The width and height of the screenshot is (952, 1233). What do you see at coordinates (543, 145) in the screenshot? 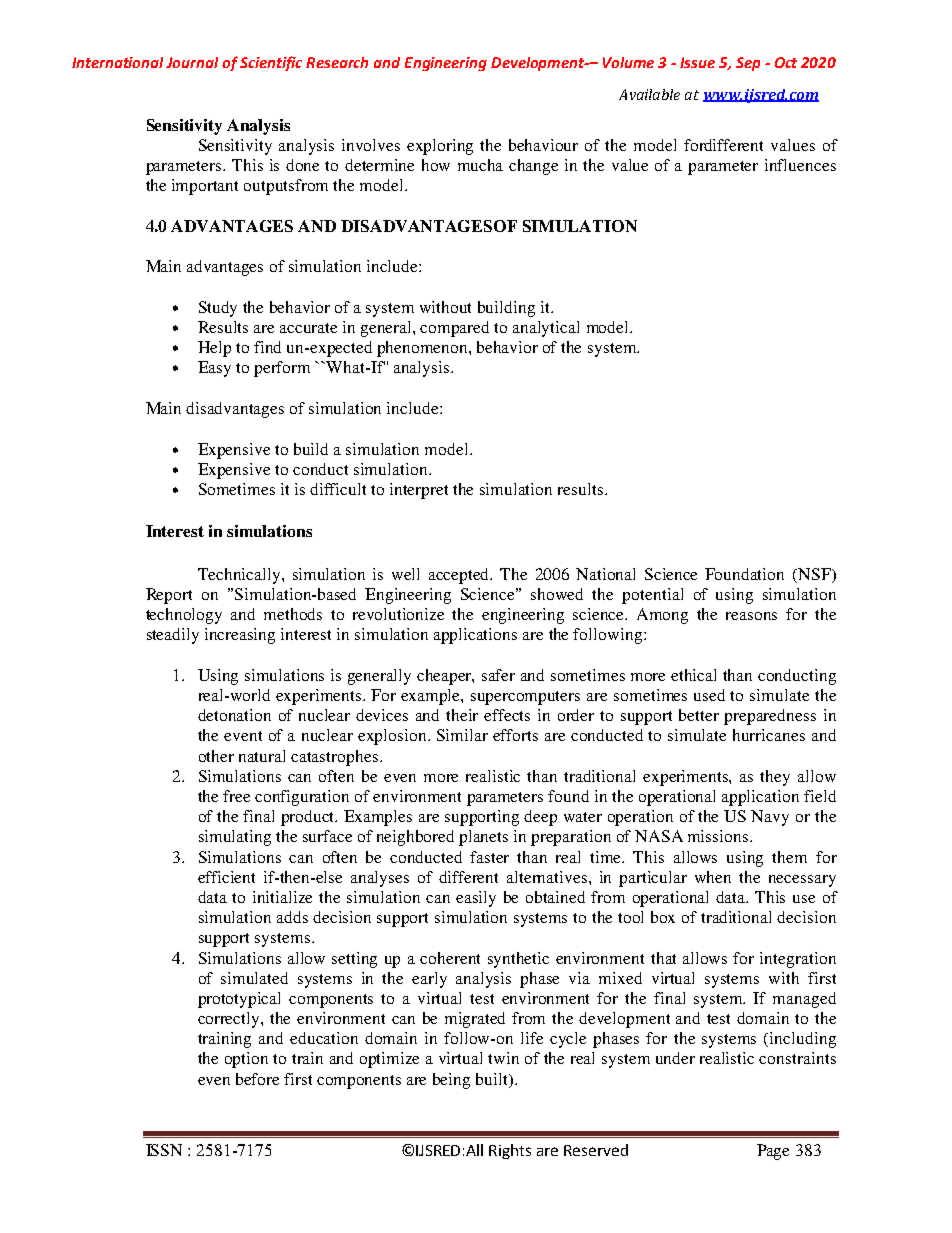
I see `behaviour` at bounding box center [543, 145].
